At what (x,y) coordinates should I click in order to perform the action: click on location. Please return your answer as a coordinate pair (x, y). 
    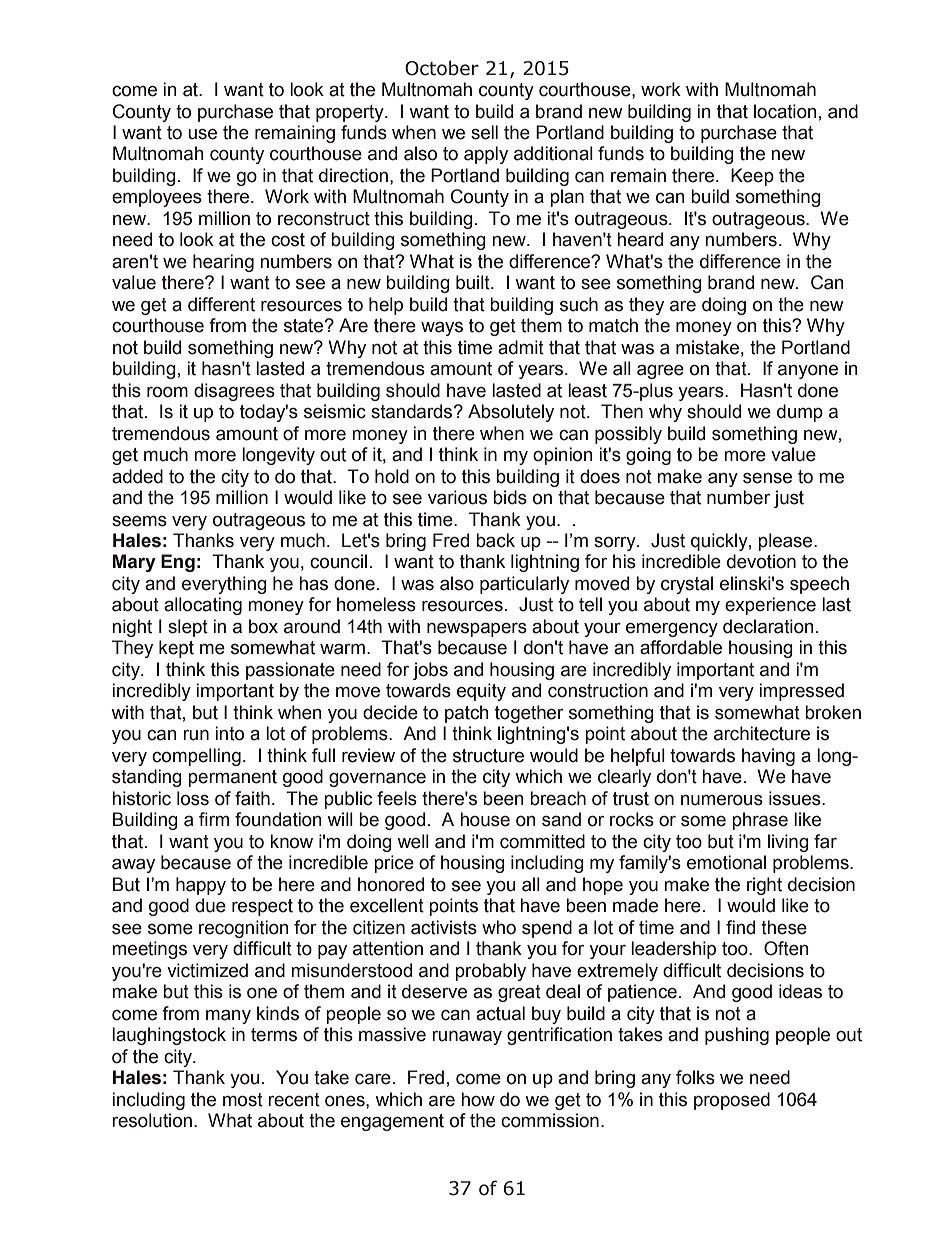
    Looking at the image, I should click on (785, 111).
